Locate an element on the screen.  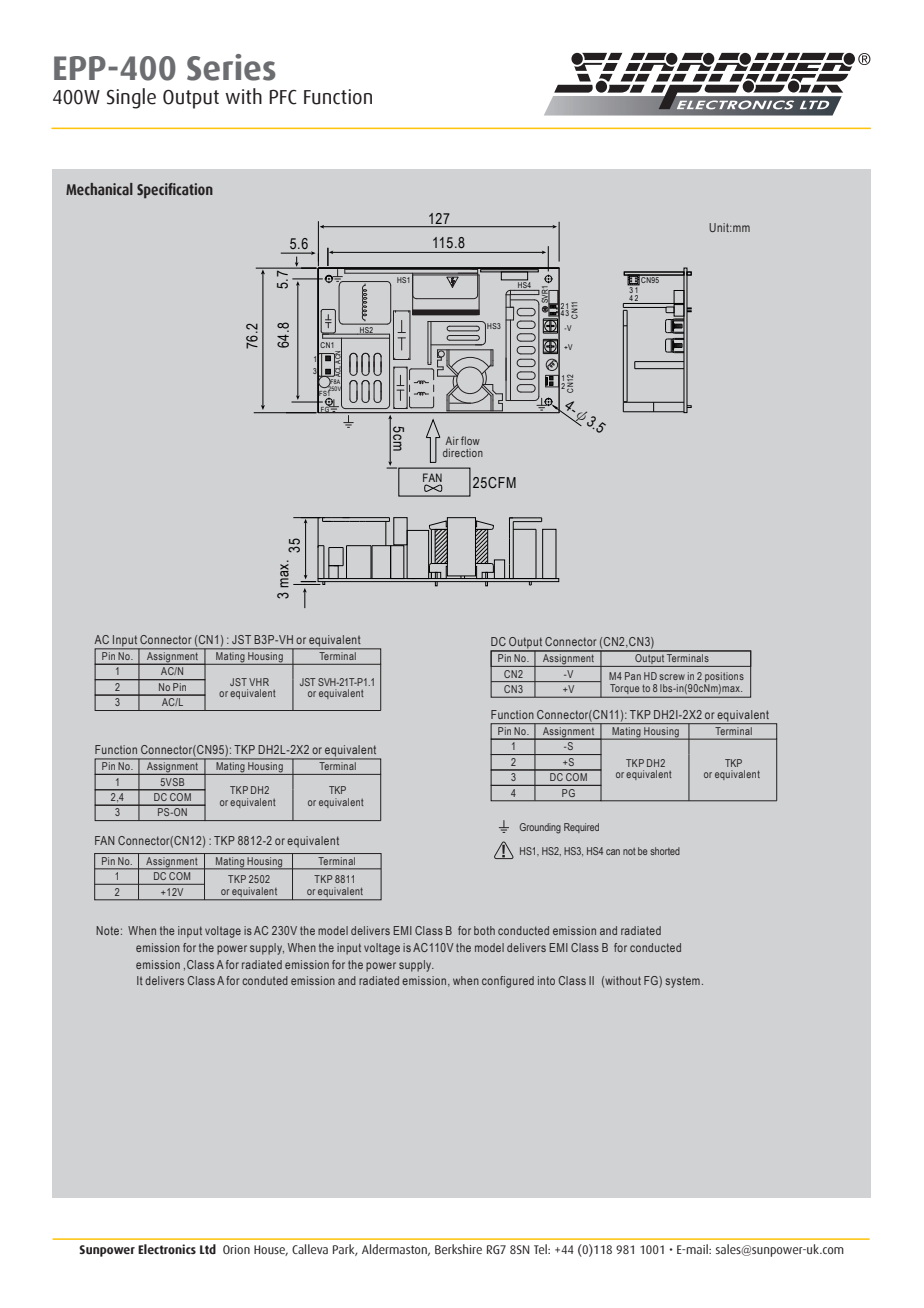
Pan is located at coordinates (633, 676).
